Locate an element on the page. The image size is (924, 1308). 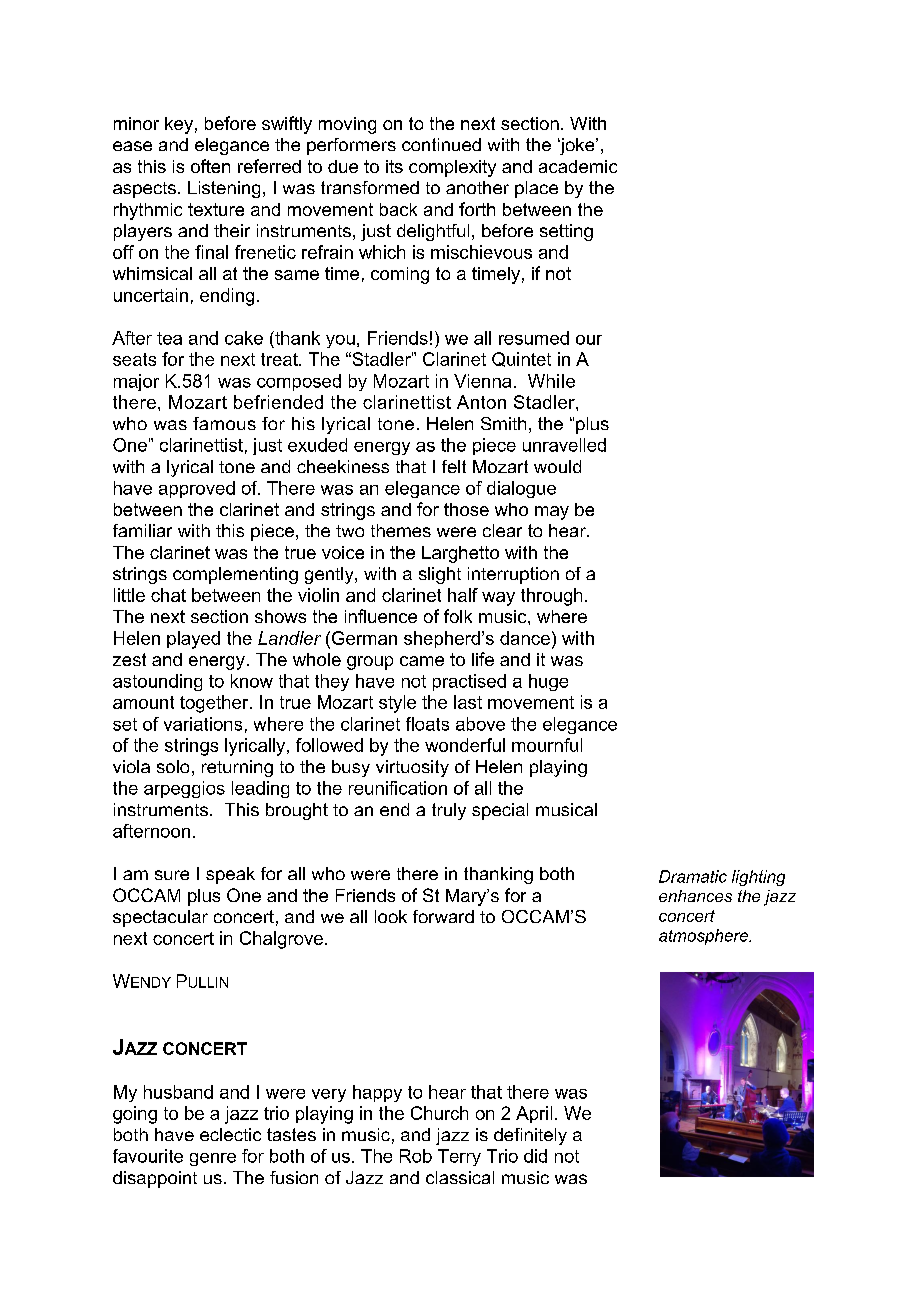
Dramatic is located at coordinates (693, 876).
